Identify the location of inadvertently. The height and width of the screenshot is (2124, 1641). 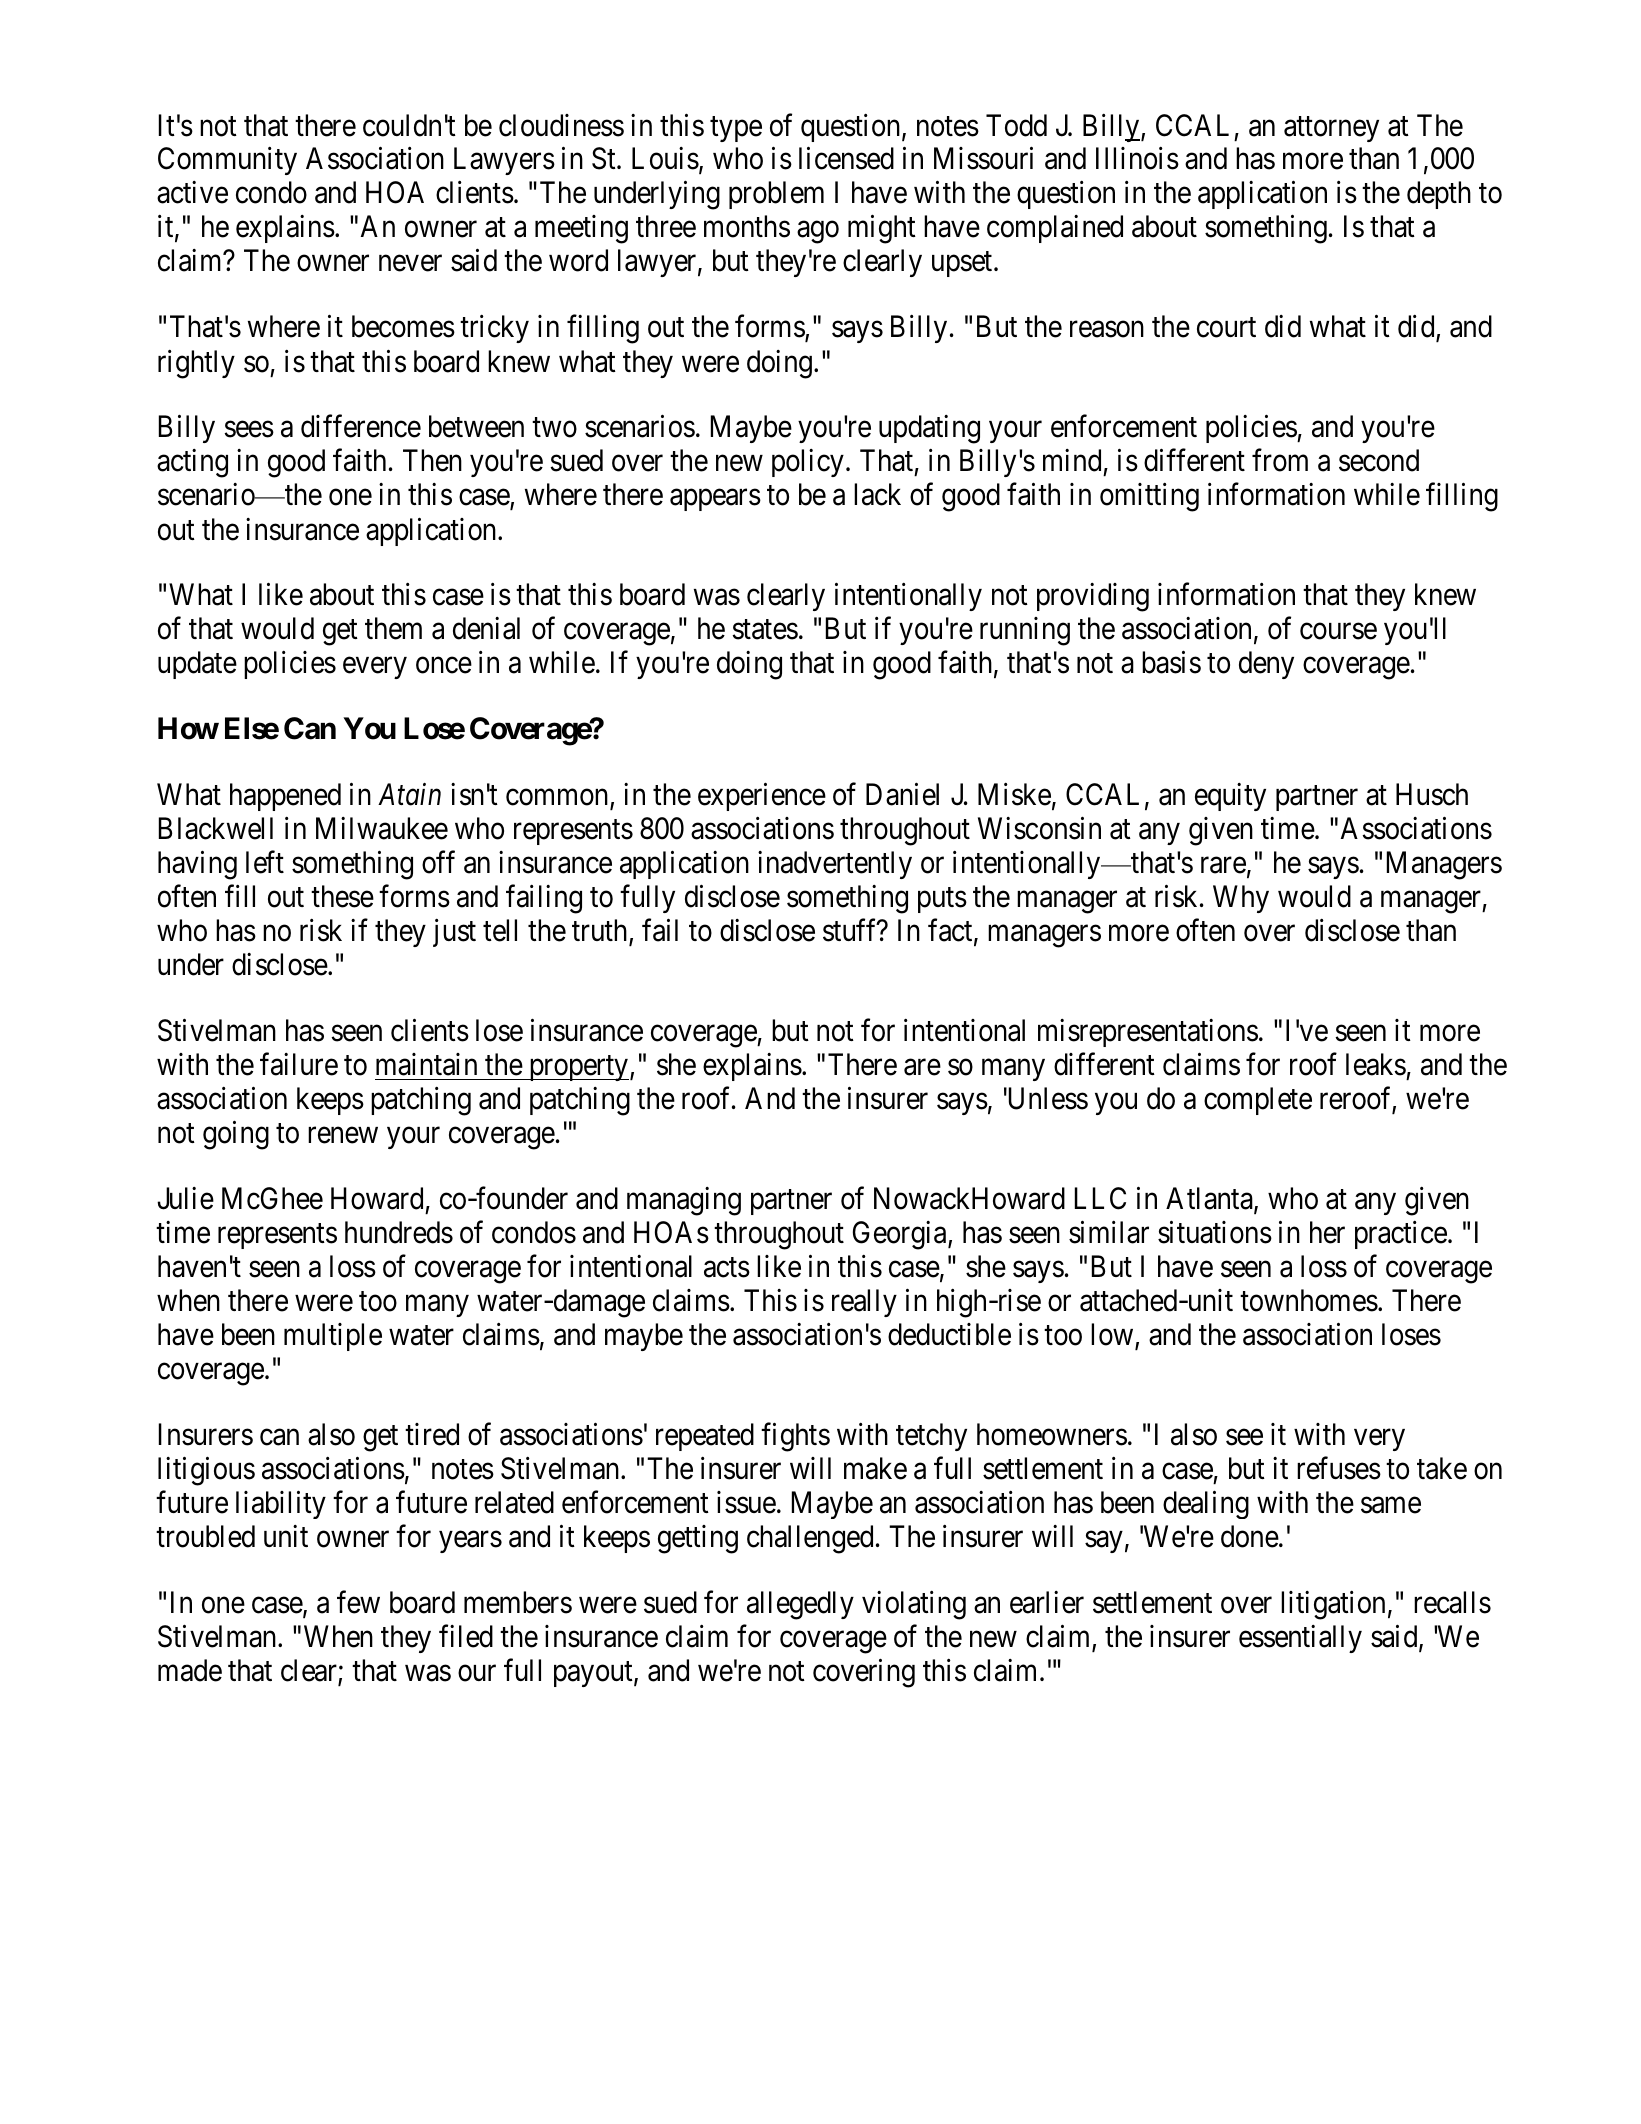
(835, 865).
